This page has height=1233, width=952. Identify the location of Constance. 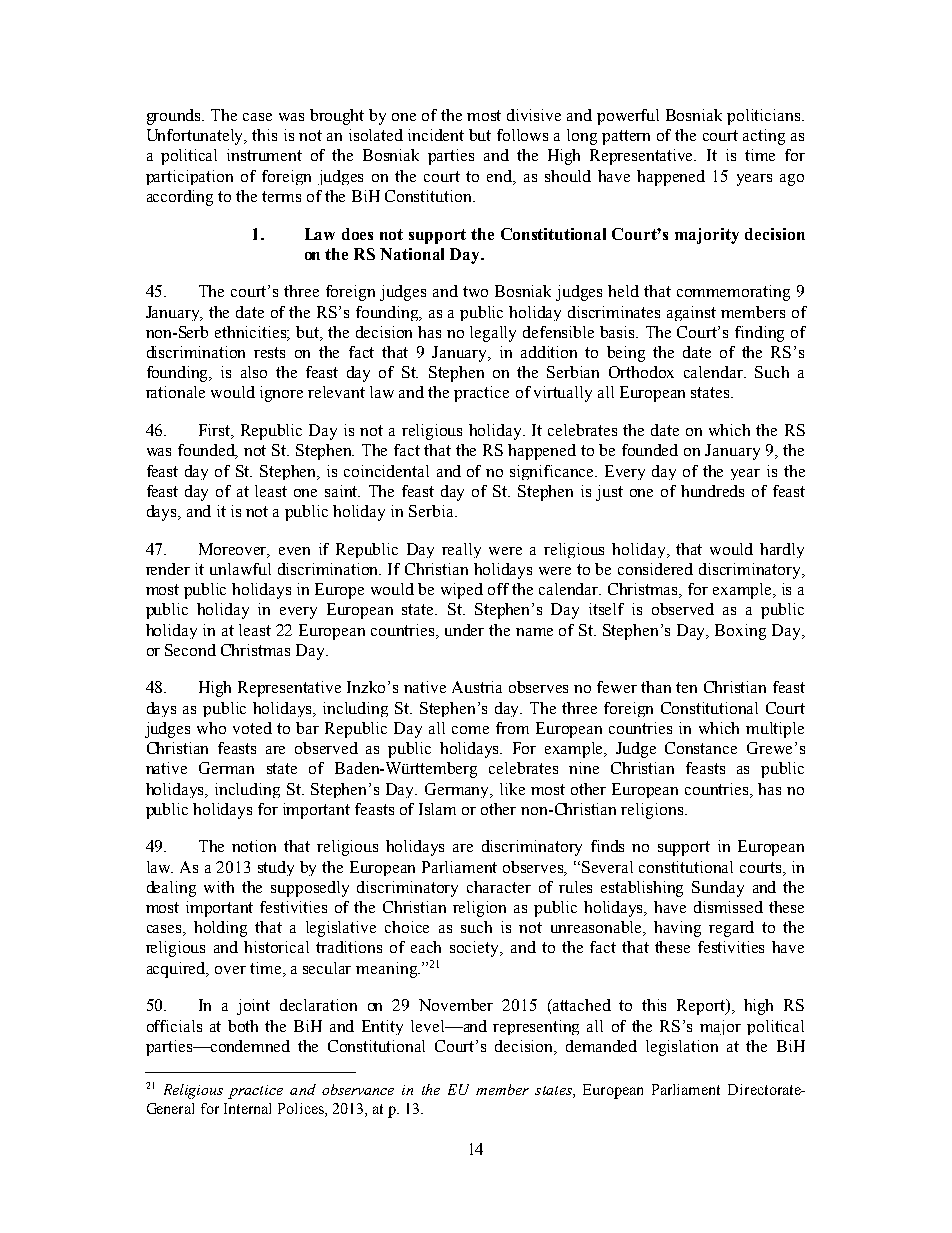
(701, 748).
